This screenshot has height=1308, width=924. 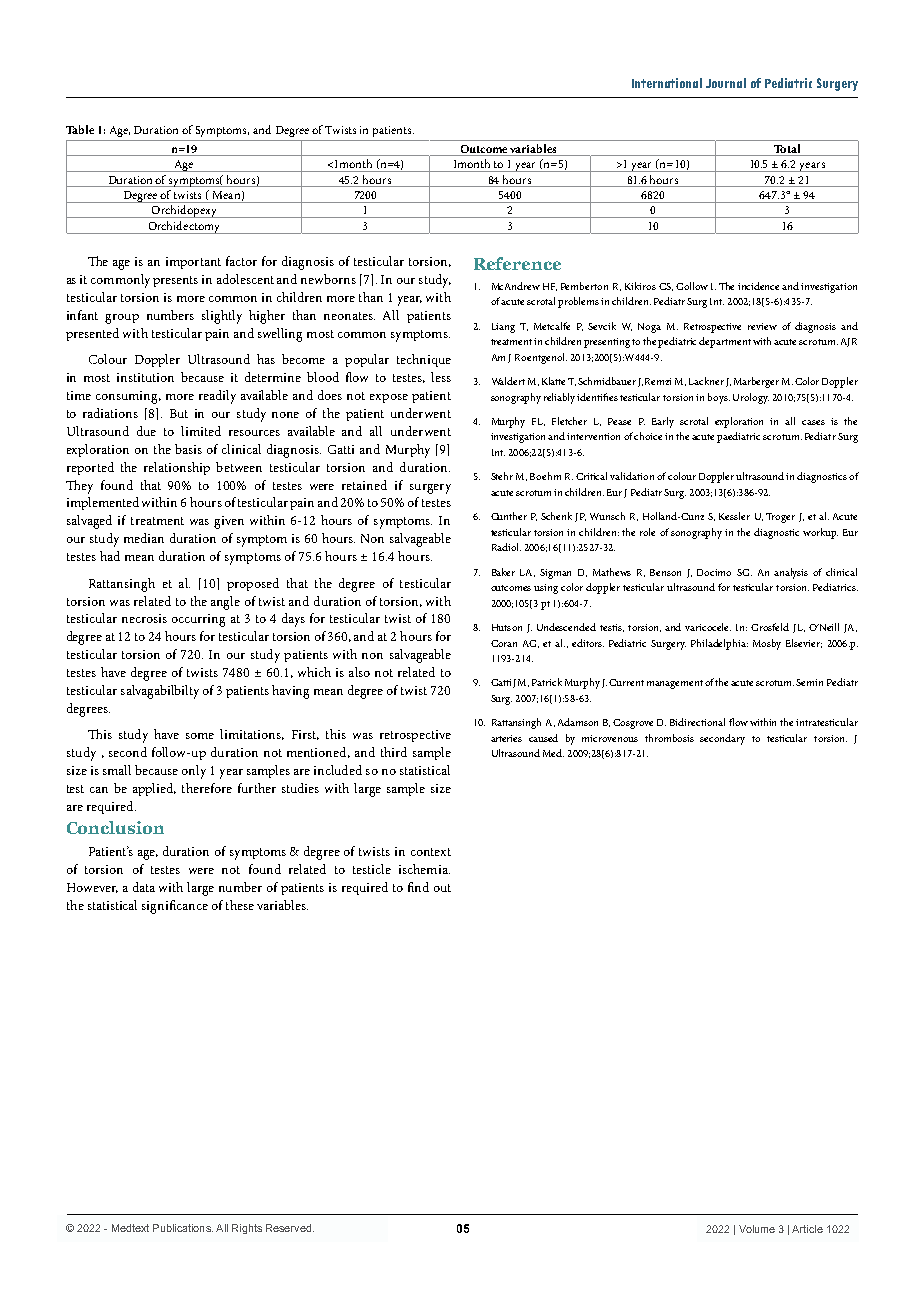 What do you see at coordinates (726, 83) in the screenshot?
I see `Journal` at bounding box center [726, 83].
